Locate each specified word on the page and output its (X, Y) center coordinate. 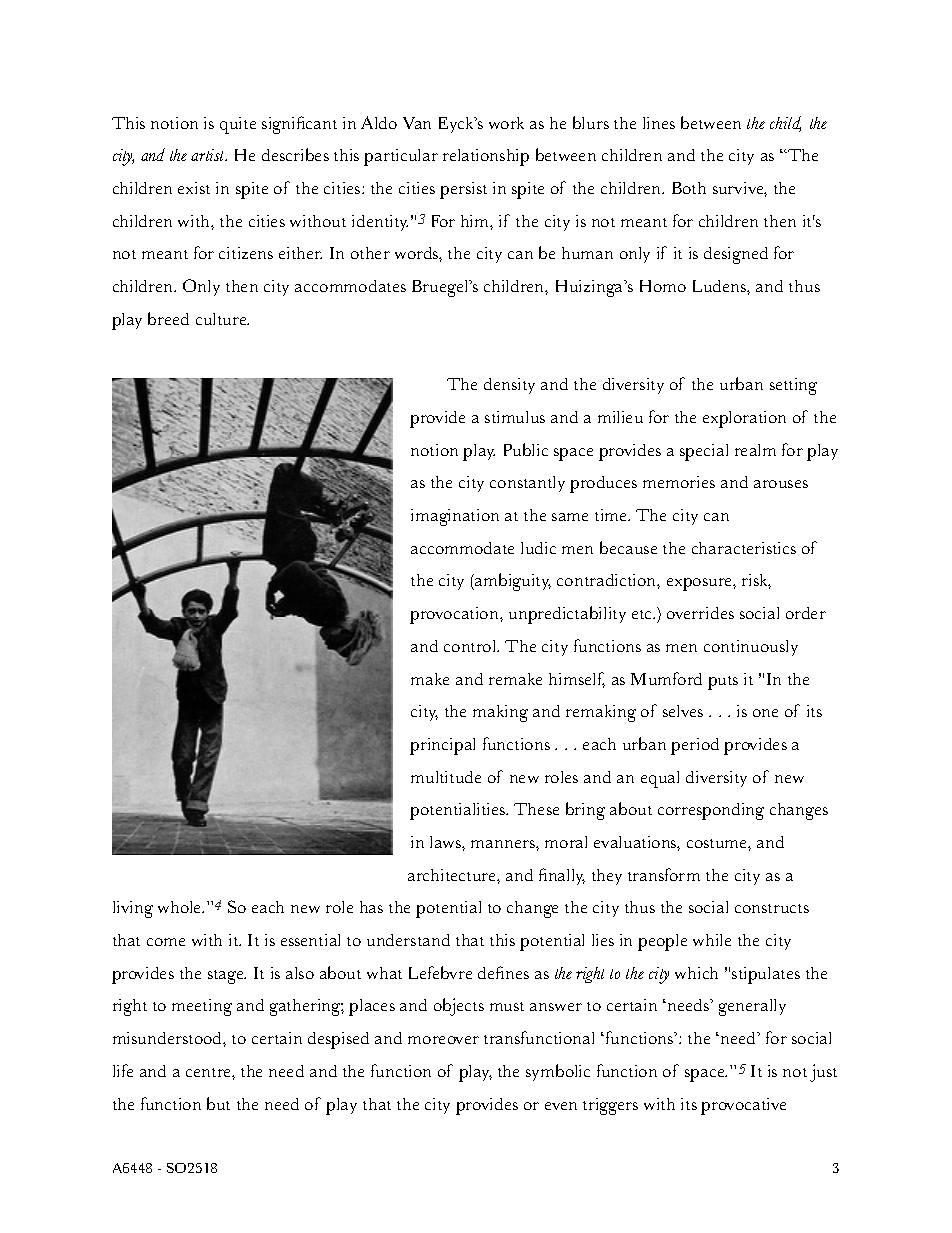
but (218, 1103)
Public (526, 449)
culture (222, 319)
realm (755, 450)
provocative (743, 1106)
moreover (443, 1040)
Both (689, 188)
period (695, 746)
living (133, 909)
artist (209, 155)
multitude (446, 777)
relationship (486, 157)
